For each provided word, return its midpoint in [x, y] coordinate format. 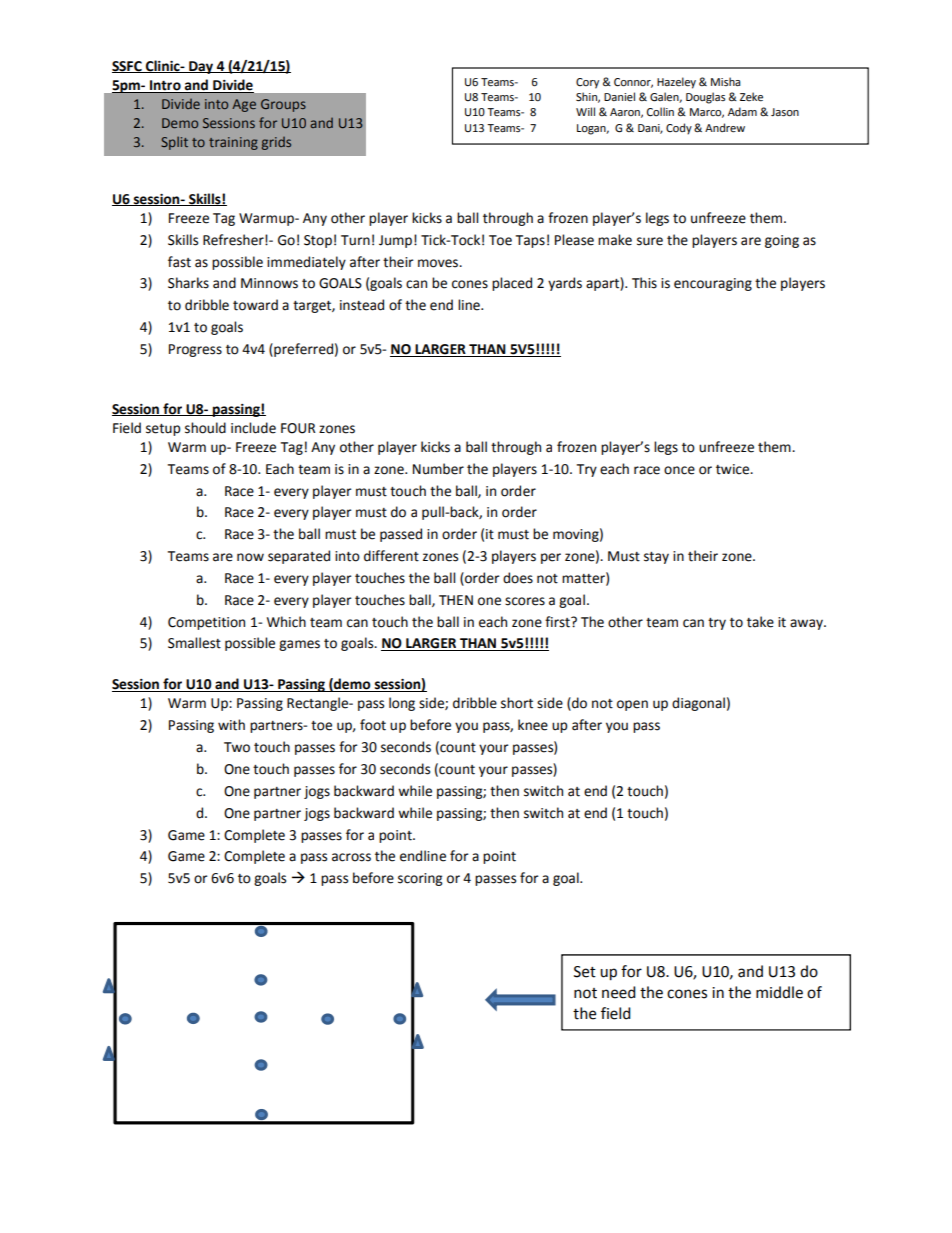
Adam [742, 111]
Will [585, 111]
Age [244, 105]
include [253, 428]
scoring [420, 879]
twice [734, 469]
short [517, 703]
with [231, 725]
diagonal [698, 704]
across [351, 857]
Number [438, 469]
